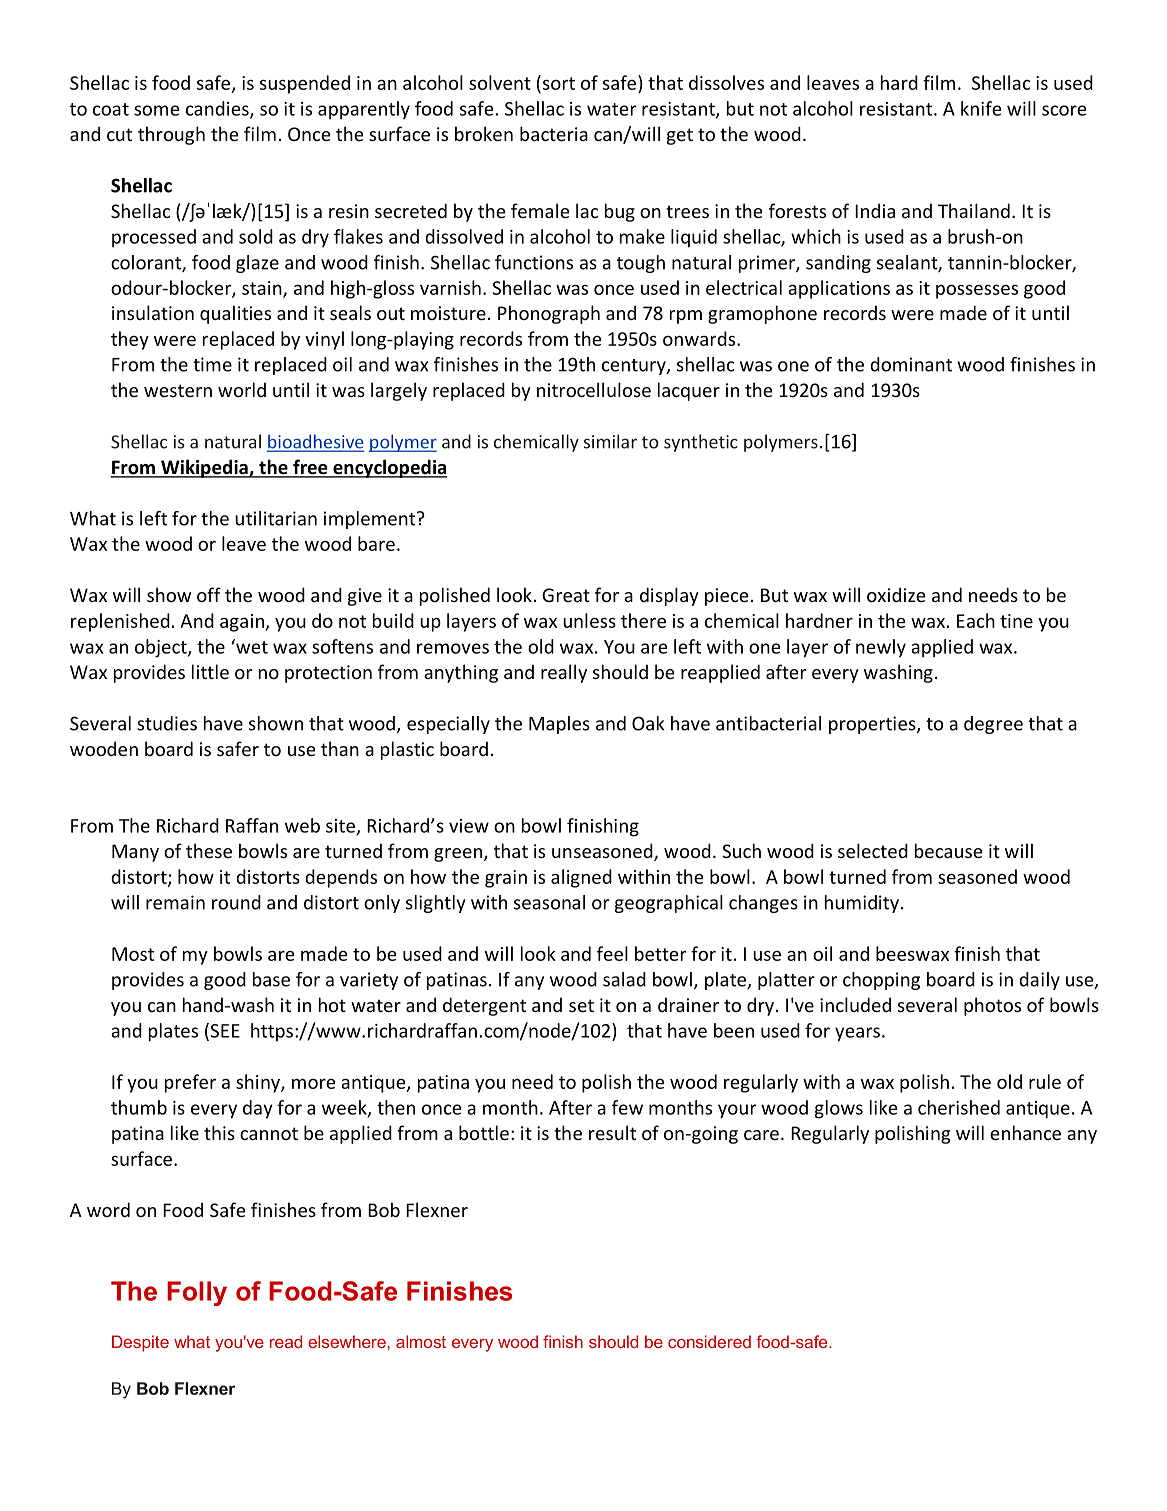 The width and height of the screenshot is (1167, 1511). Describe the element at coordinates (610, 441) in the screenshot. I see `similar` at that location.
